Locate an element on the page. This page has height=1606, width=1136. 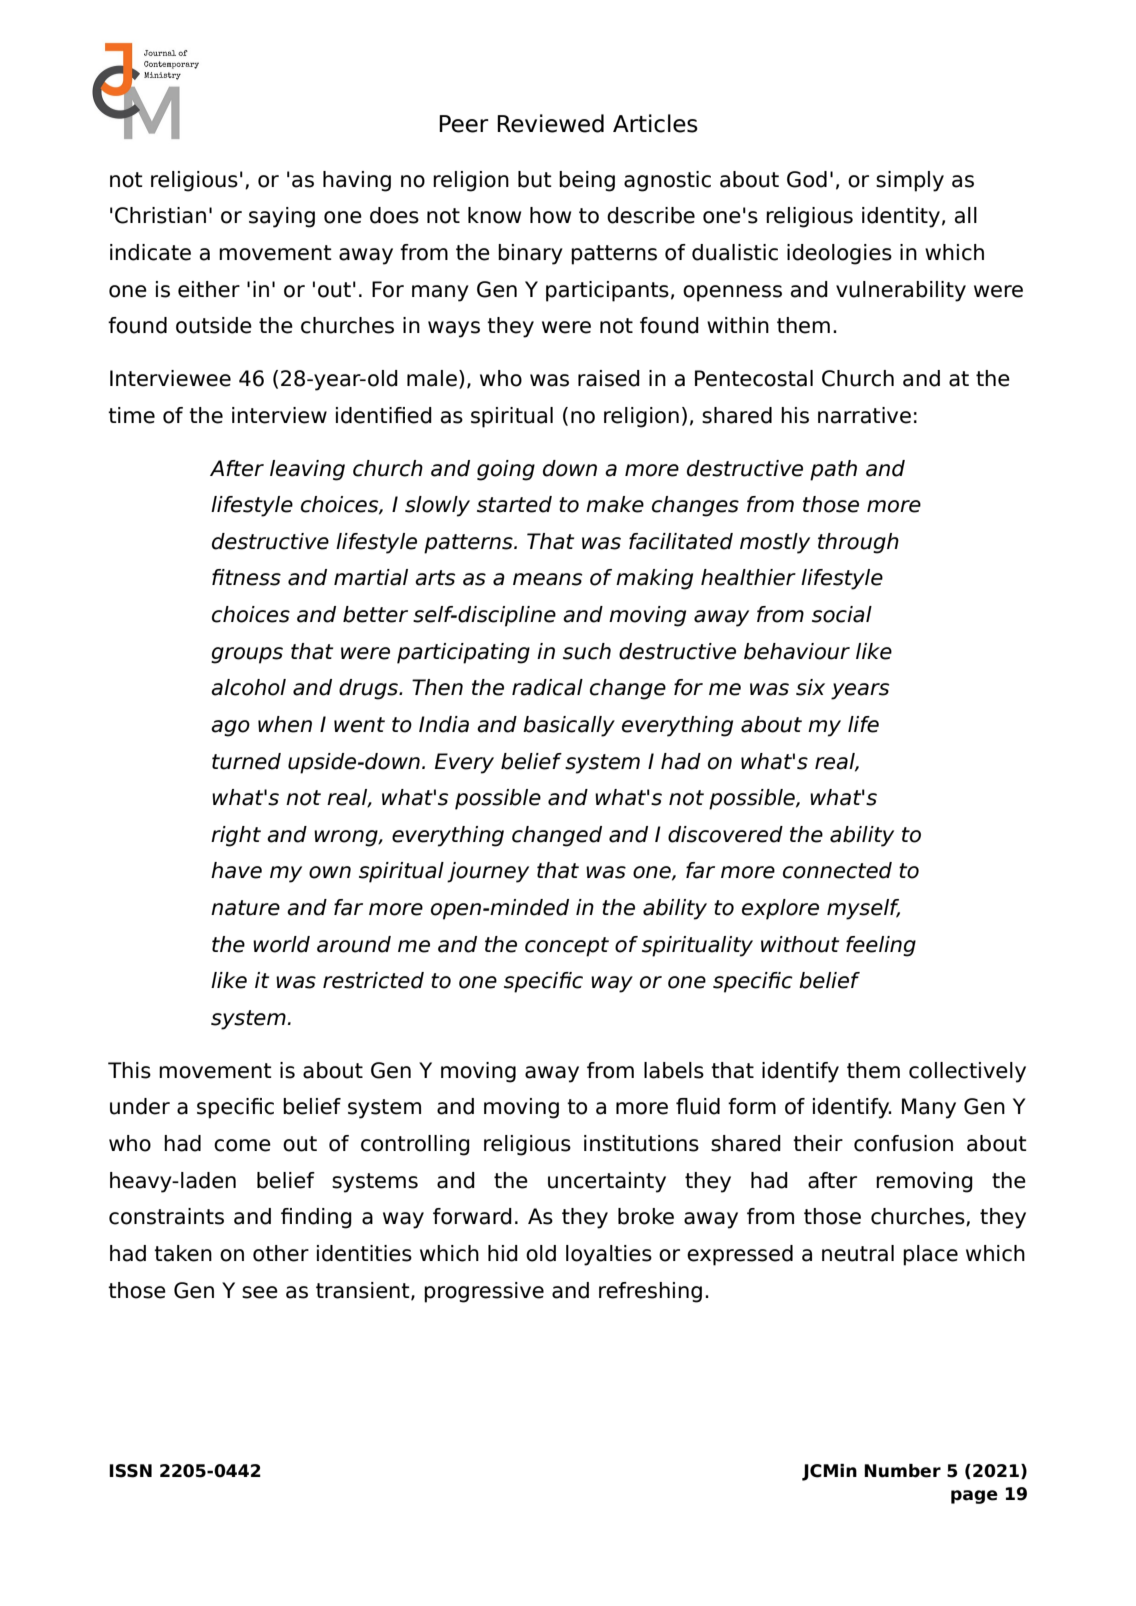
path is located at coordinates (833, 470).
